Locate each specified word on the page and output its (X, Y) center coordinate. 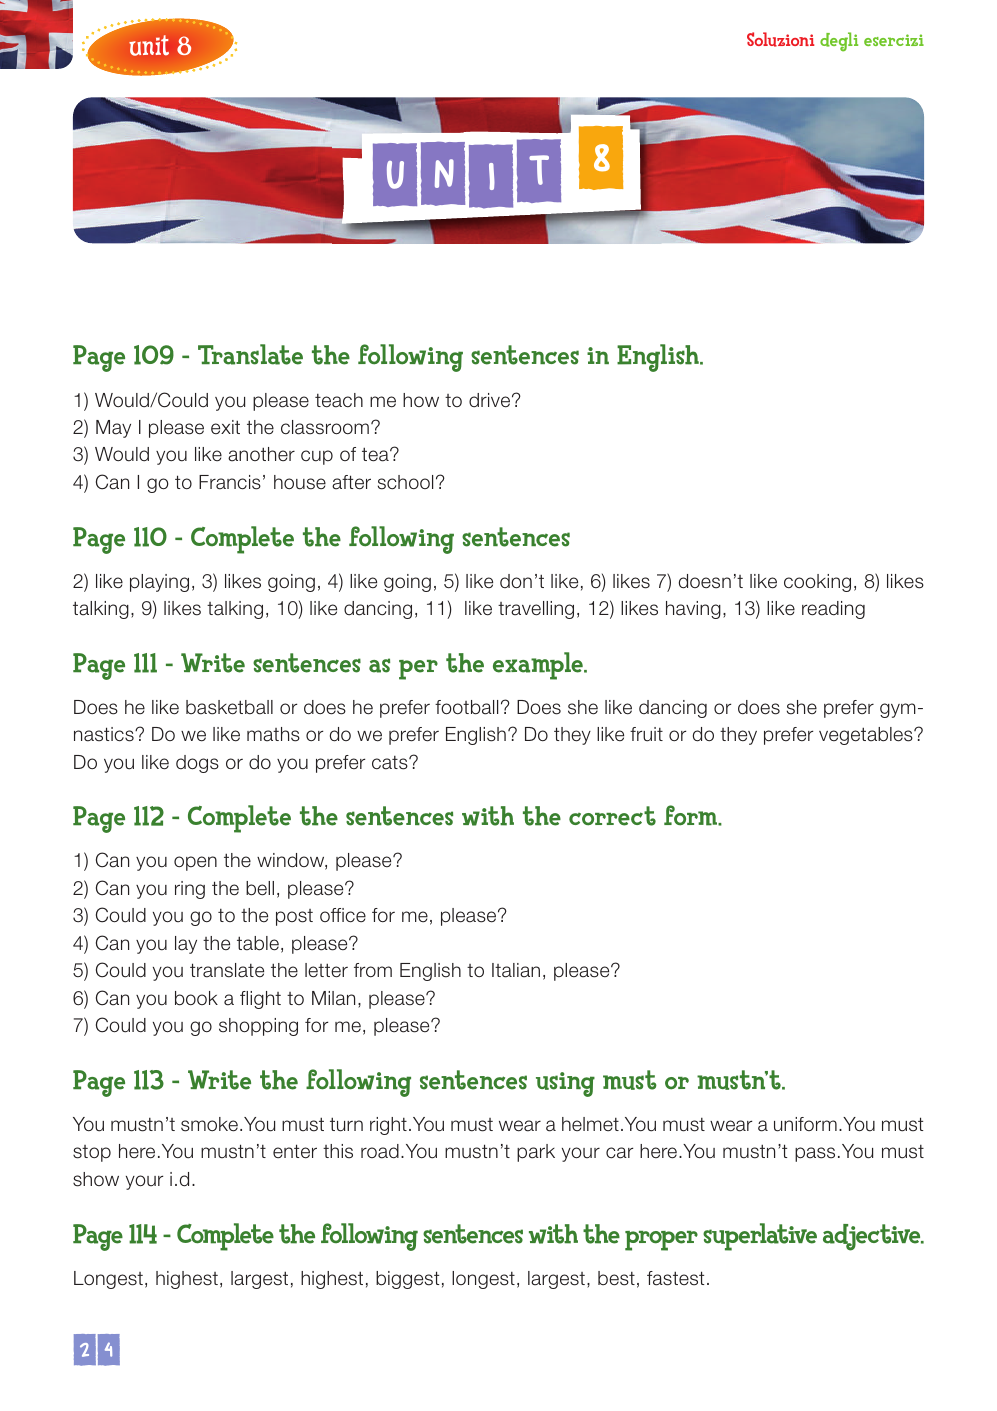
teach (339, 400)
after (351, 482)
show (96, 1179)
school (405, 482)
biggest (407, 1280)
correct (612, 816)
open (195, 863)
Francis (230, 482)
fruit (646, 734)
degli (839, 42)
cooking (817, 583)
